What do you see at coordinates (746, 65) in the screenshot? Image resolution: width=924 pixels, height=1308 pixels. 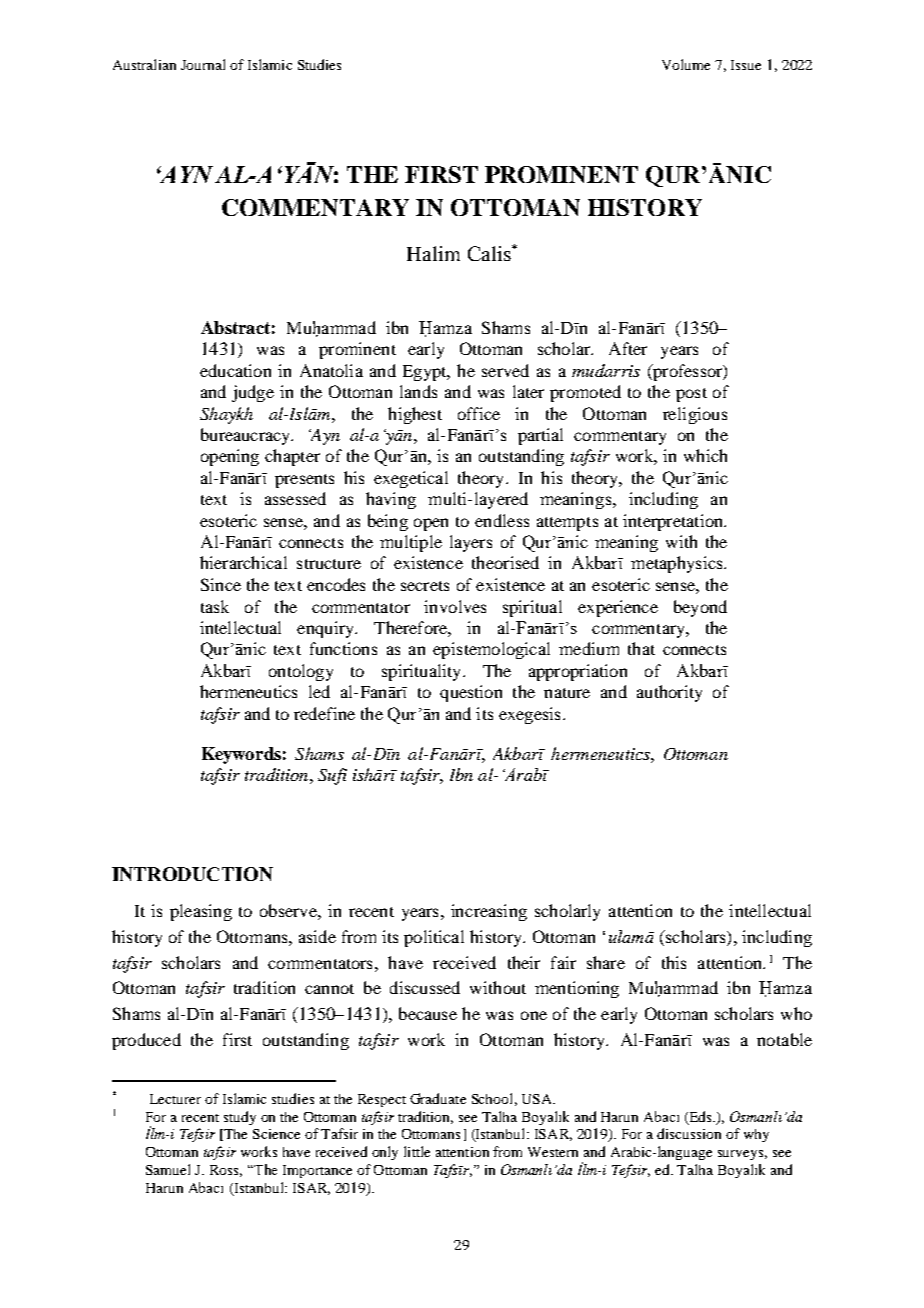 I see `Issue` at bounding box center [746, 65].
